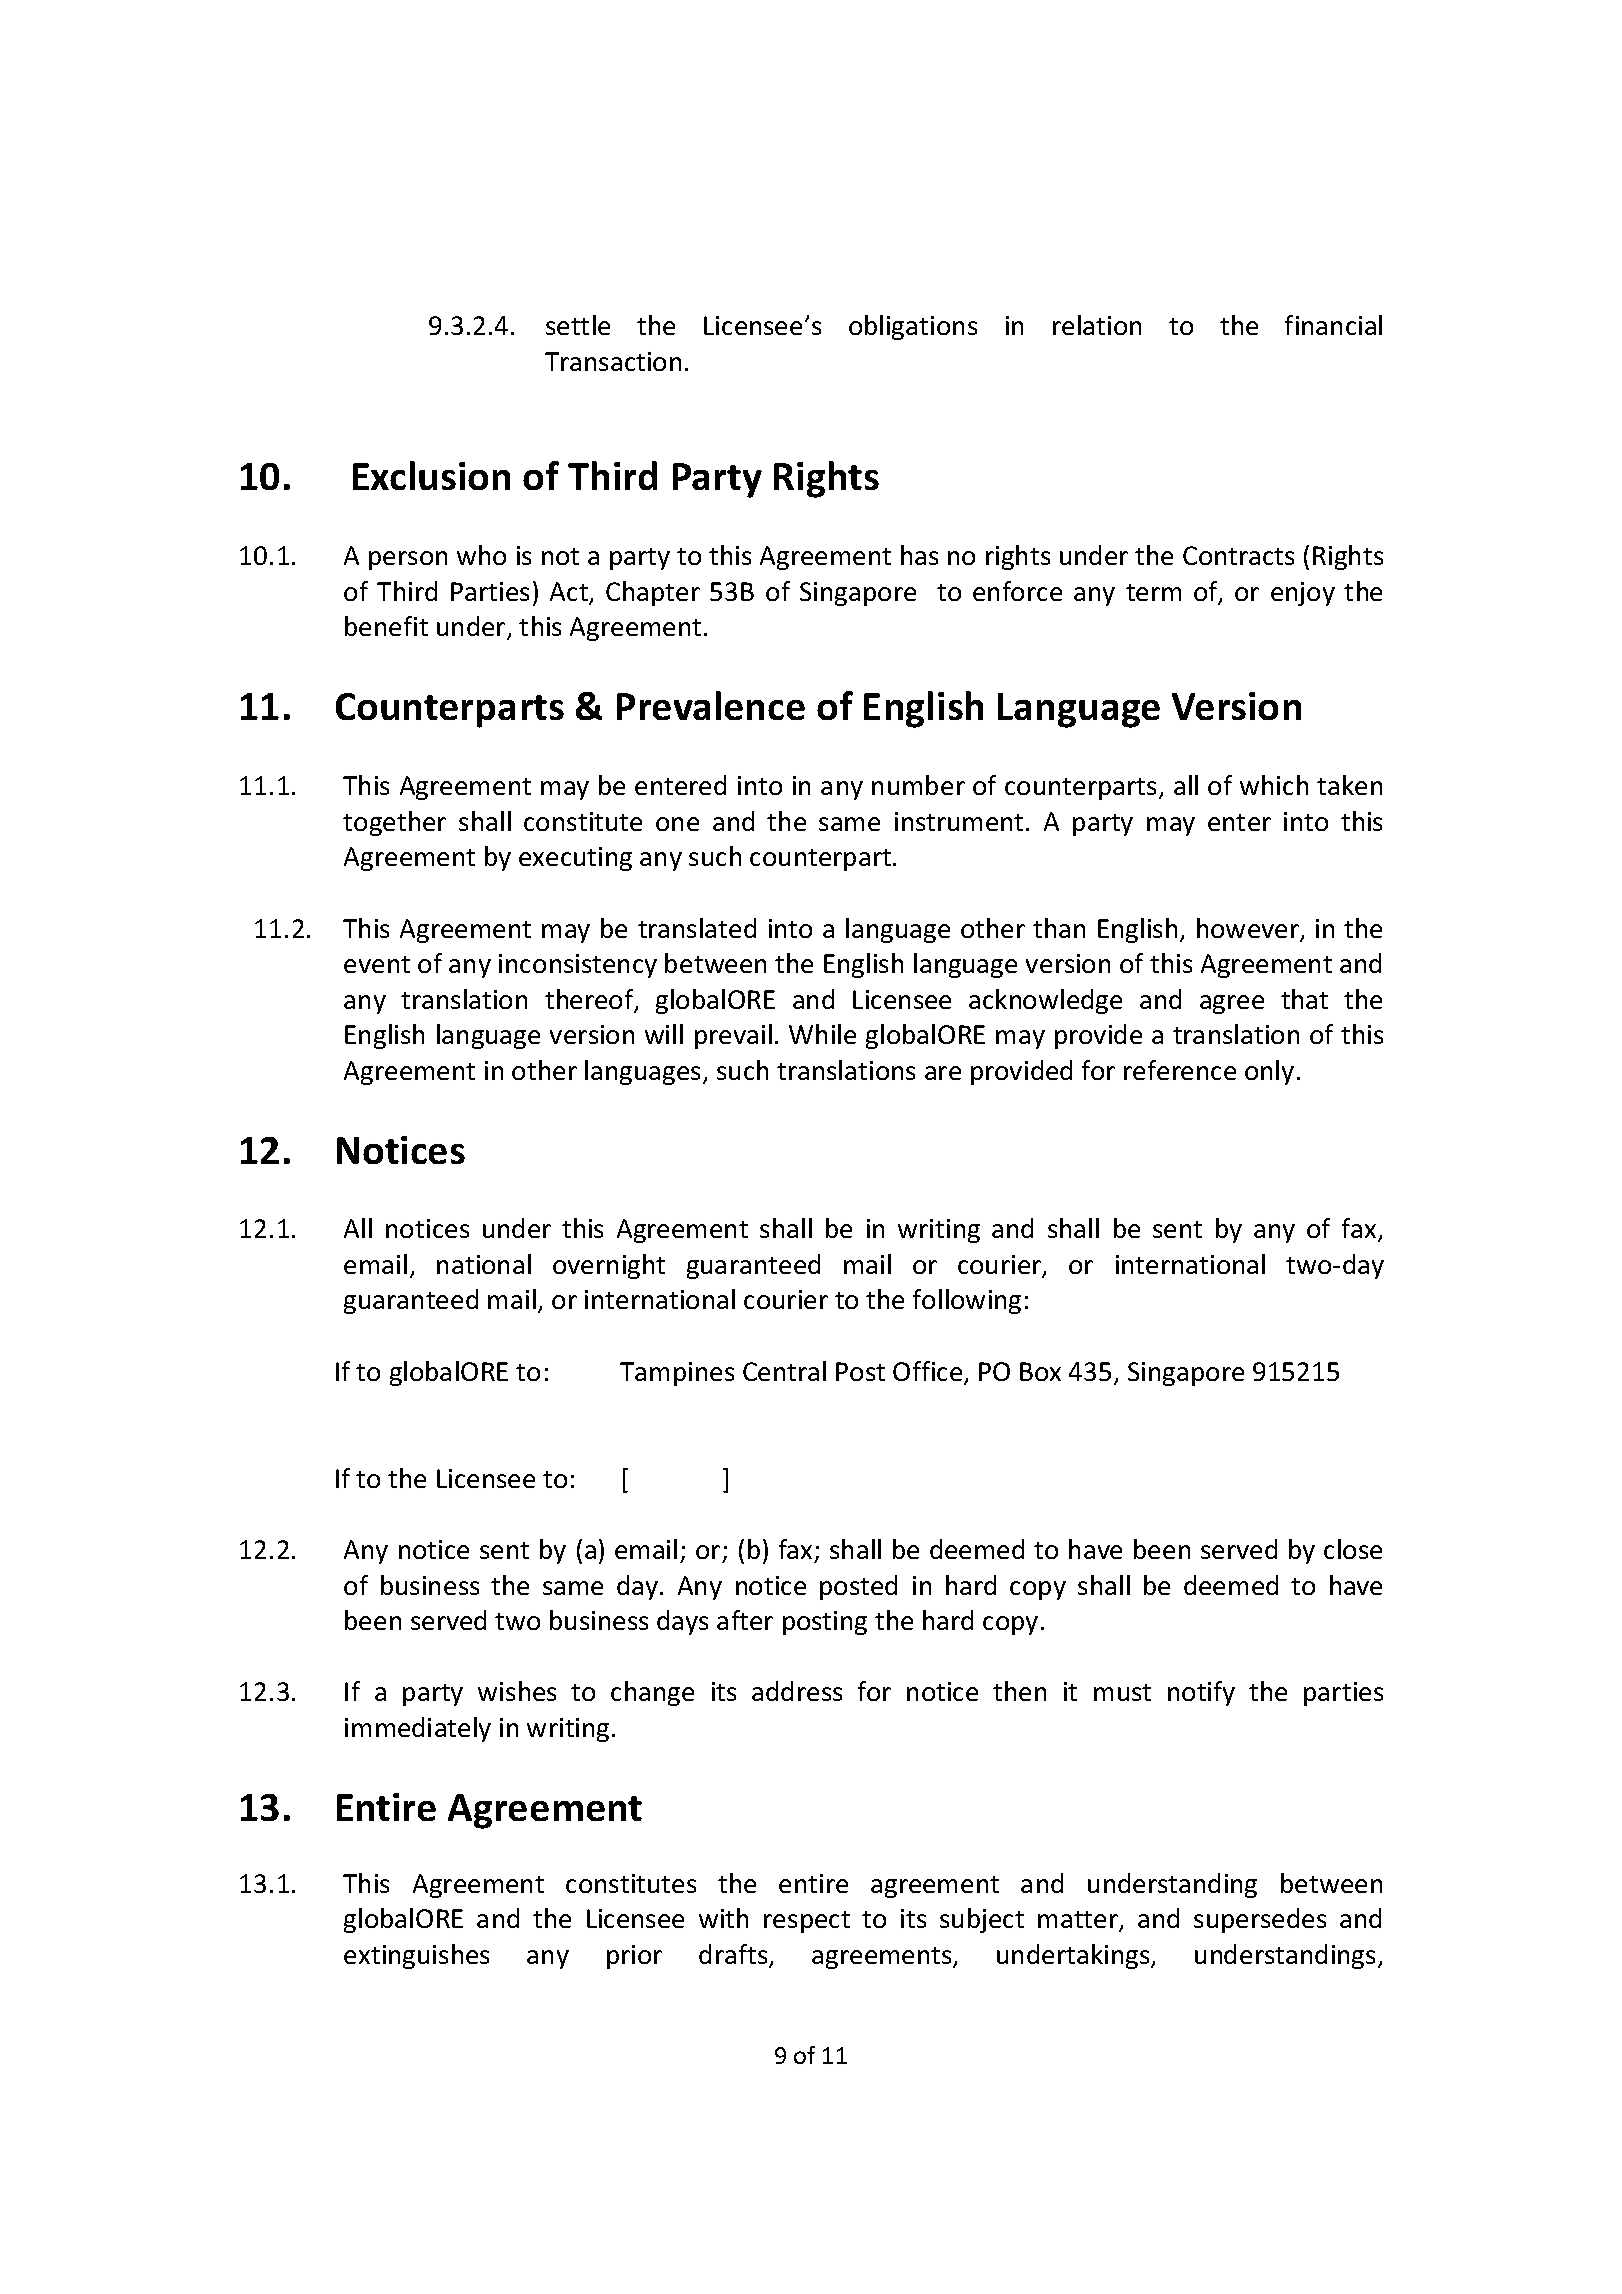 The height and width of the image is (2294, 1622). I want to click on are, so click(943, 1073).
